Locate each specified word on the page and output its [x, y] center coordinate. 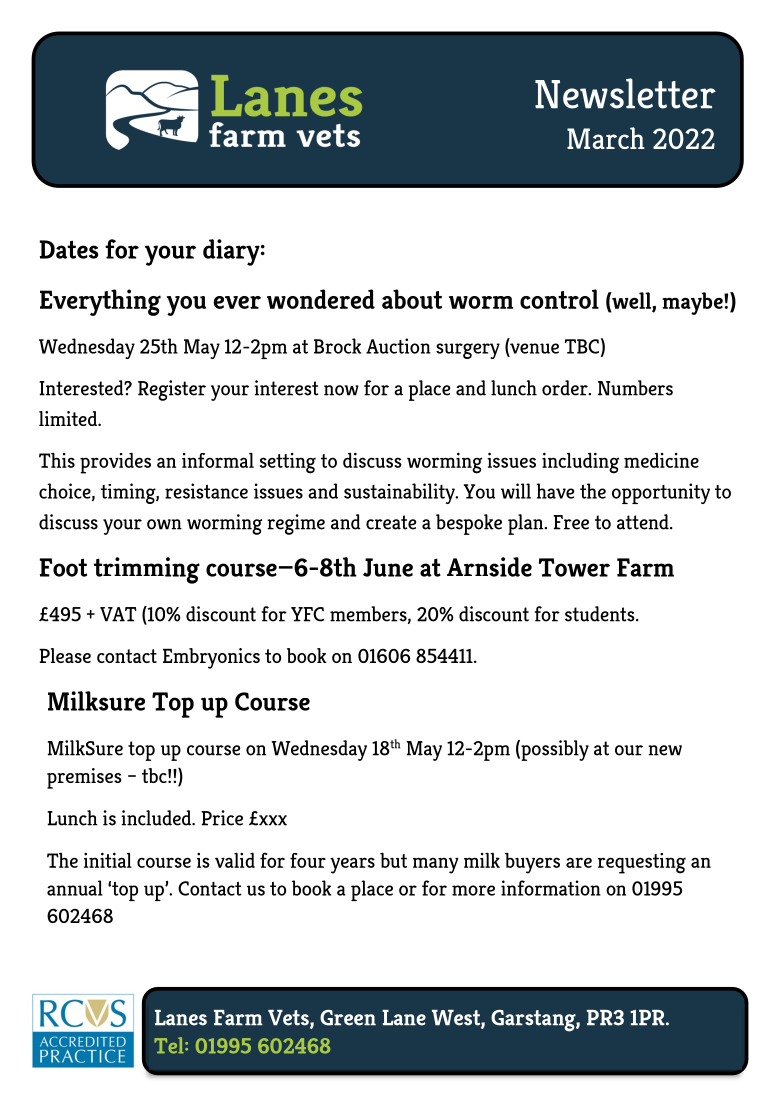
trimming [147, 570]
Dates [69, 249]
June [388, 567]
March [606, 138]
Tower [574, 567]
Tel [170, 1045]
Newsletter [625, 93]
